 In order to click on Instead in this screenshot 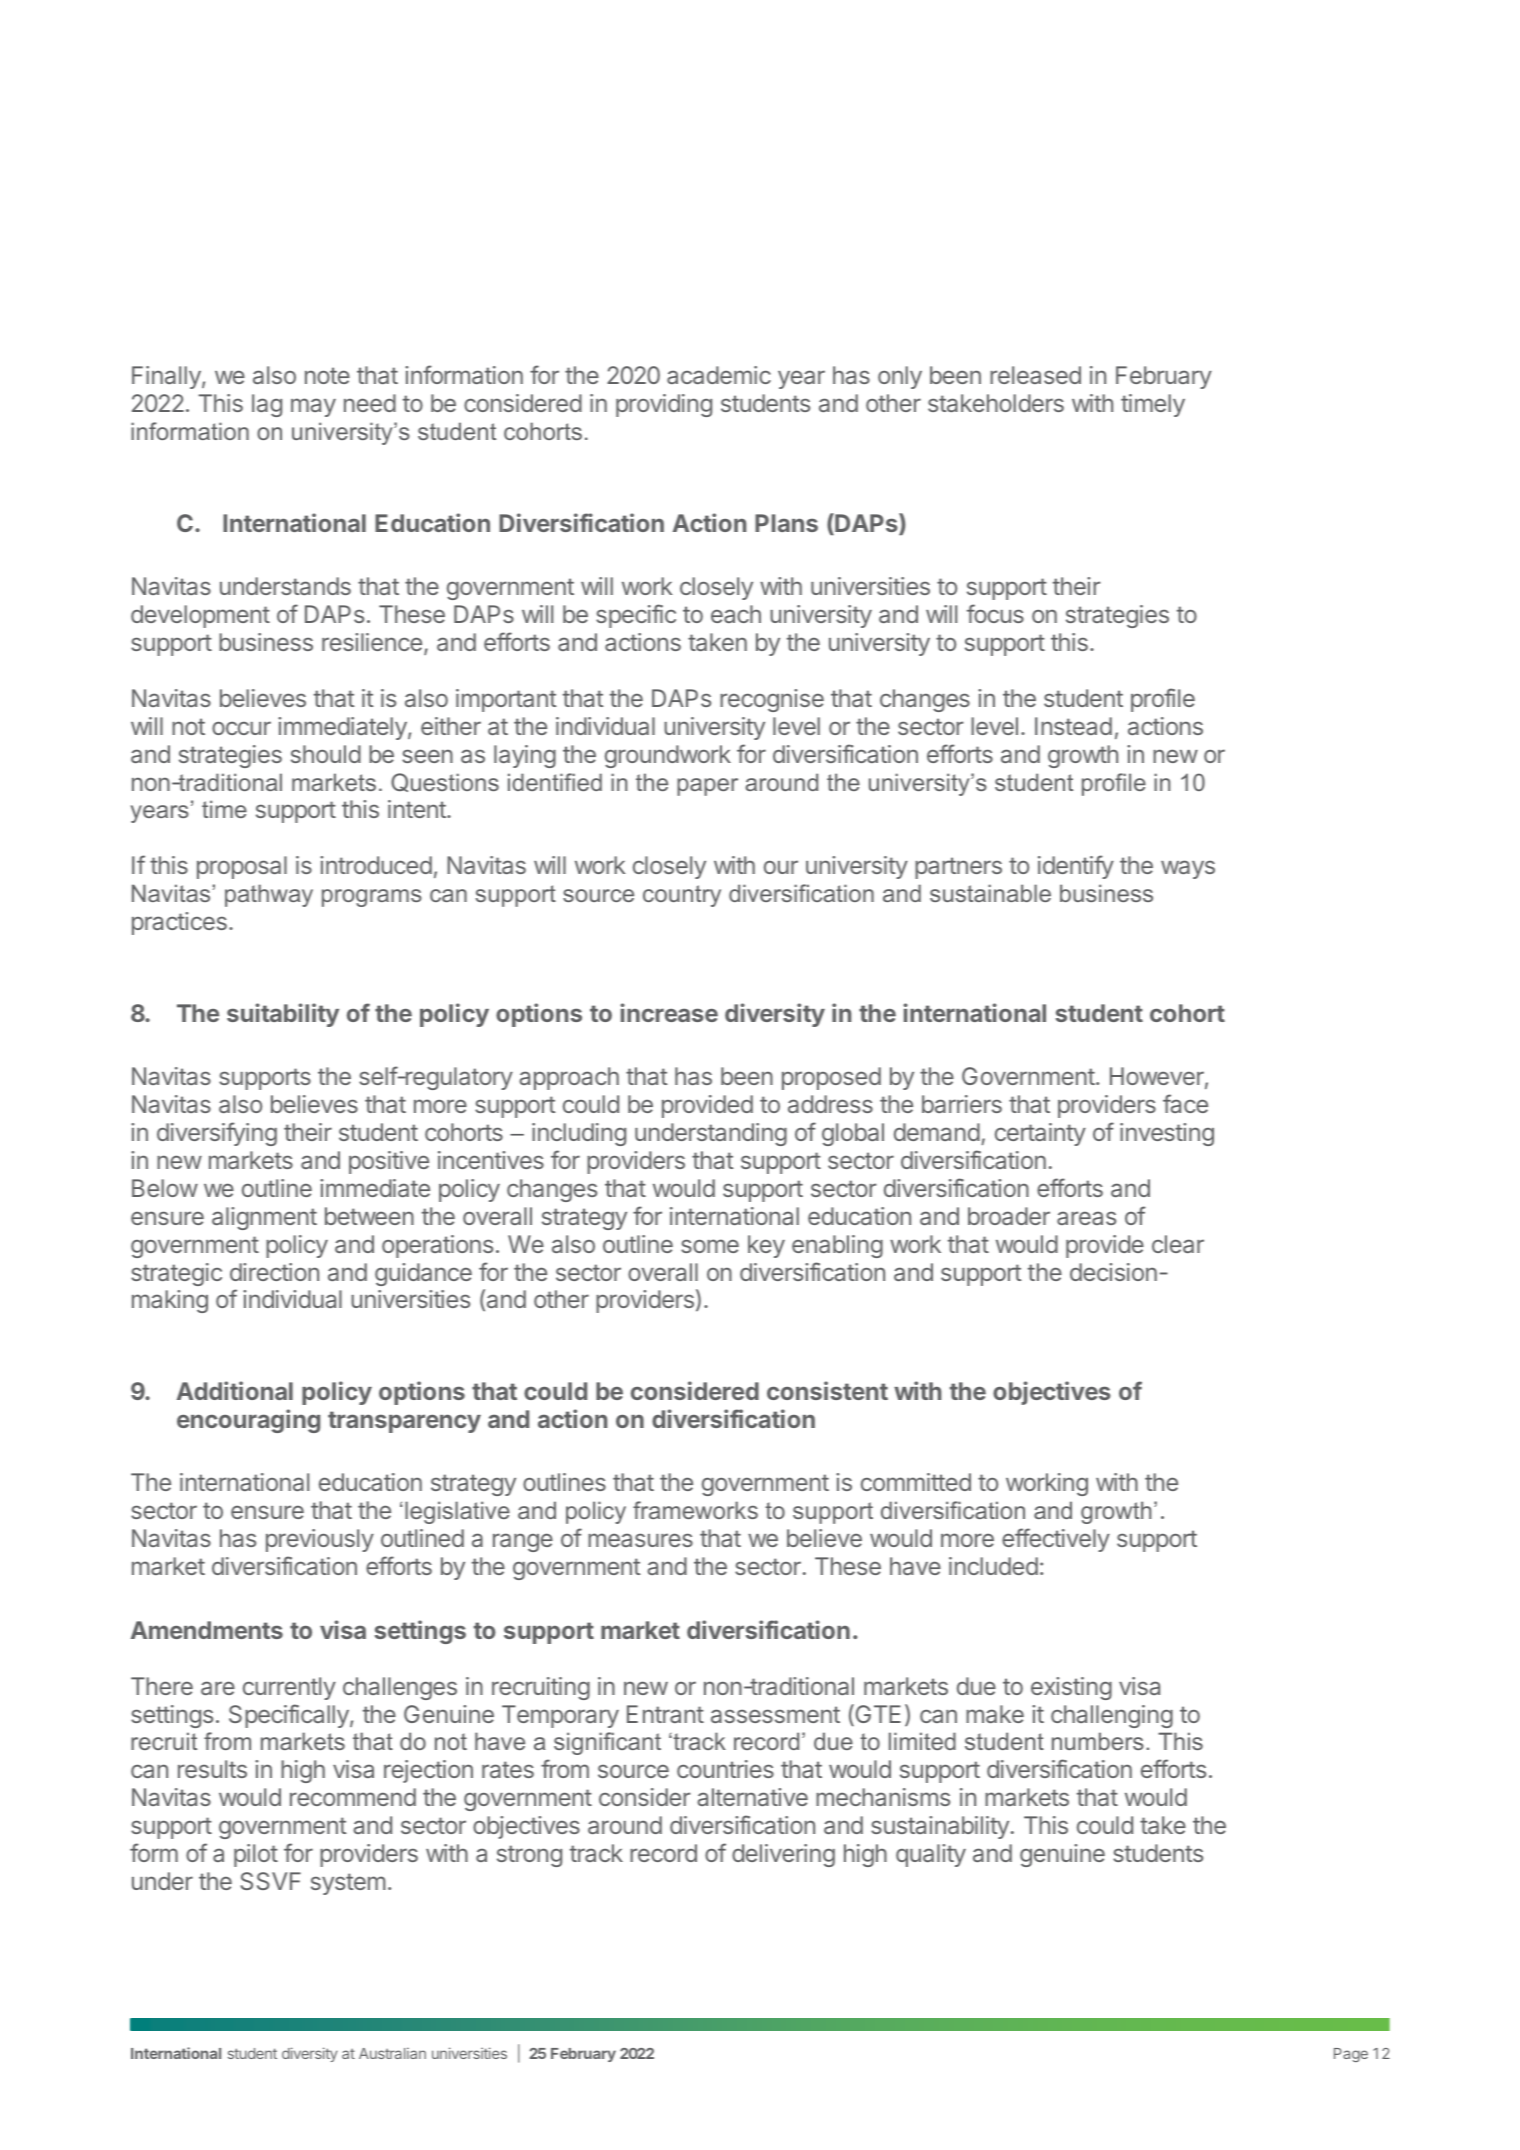, I will do `click(1073, 726)`.
